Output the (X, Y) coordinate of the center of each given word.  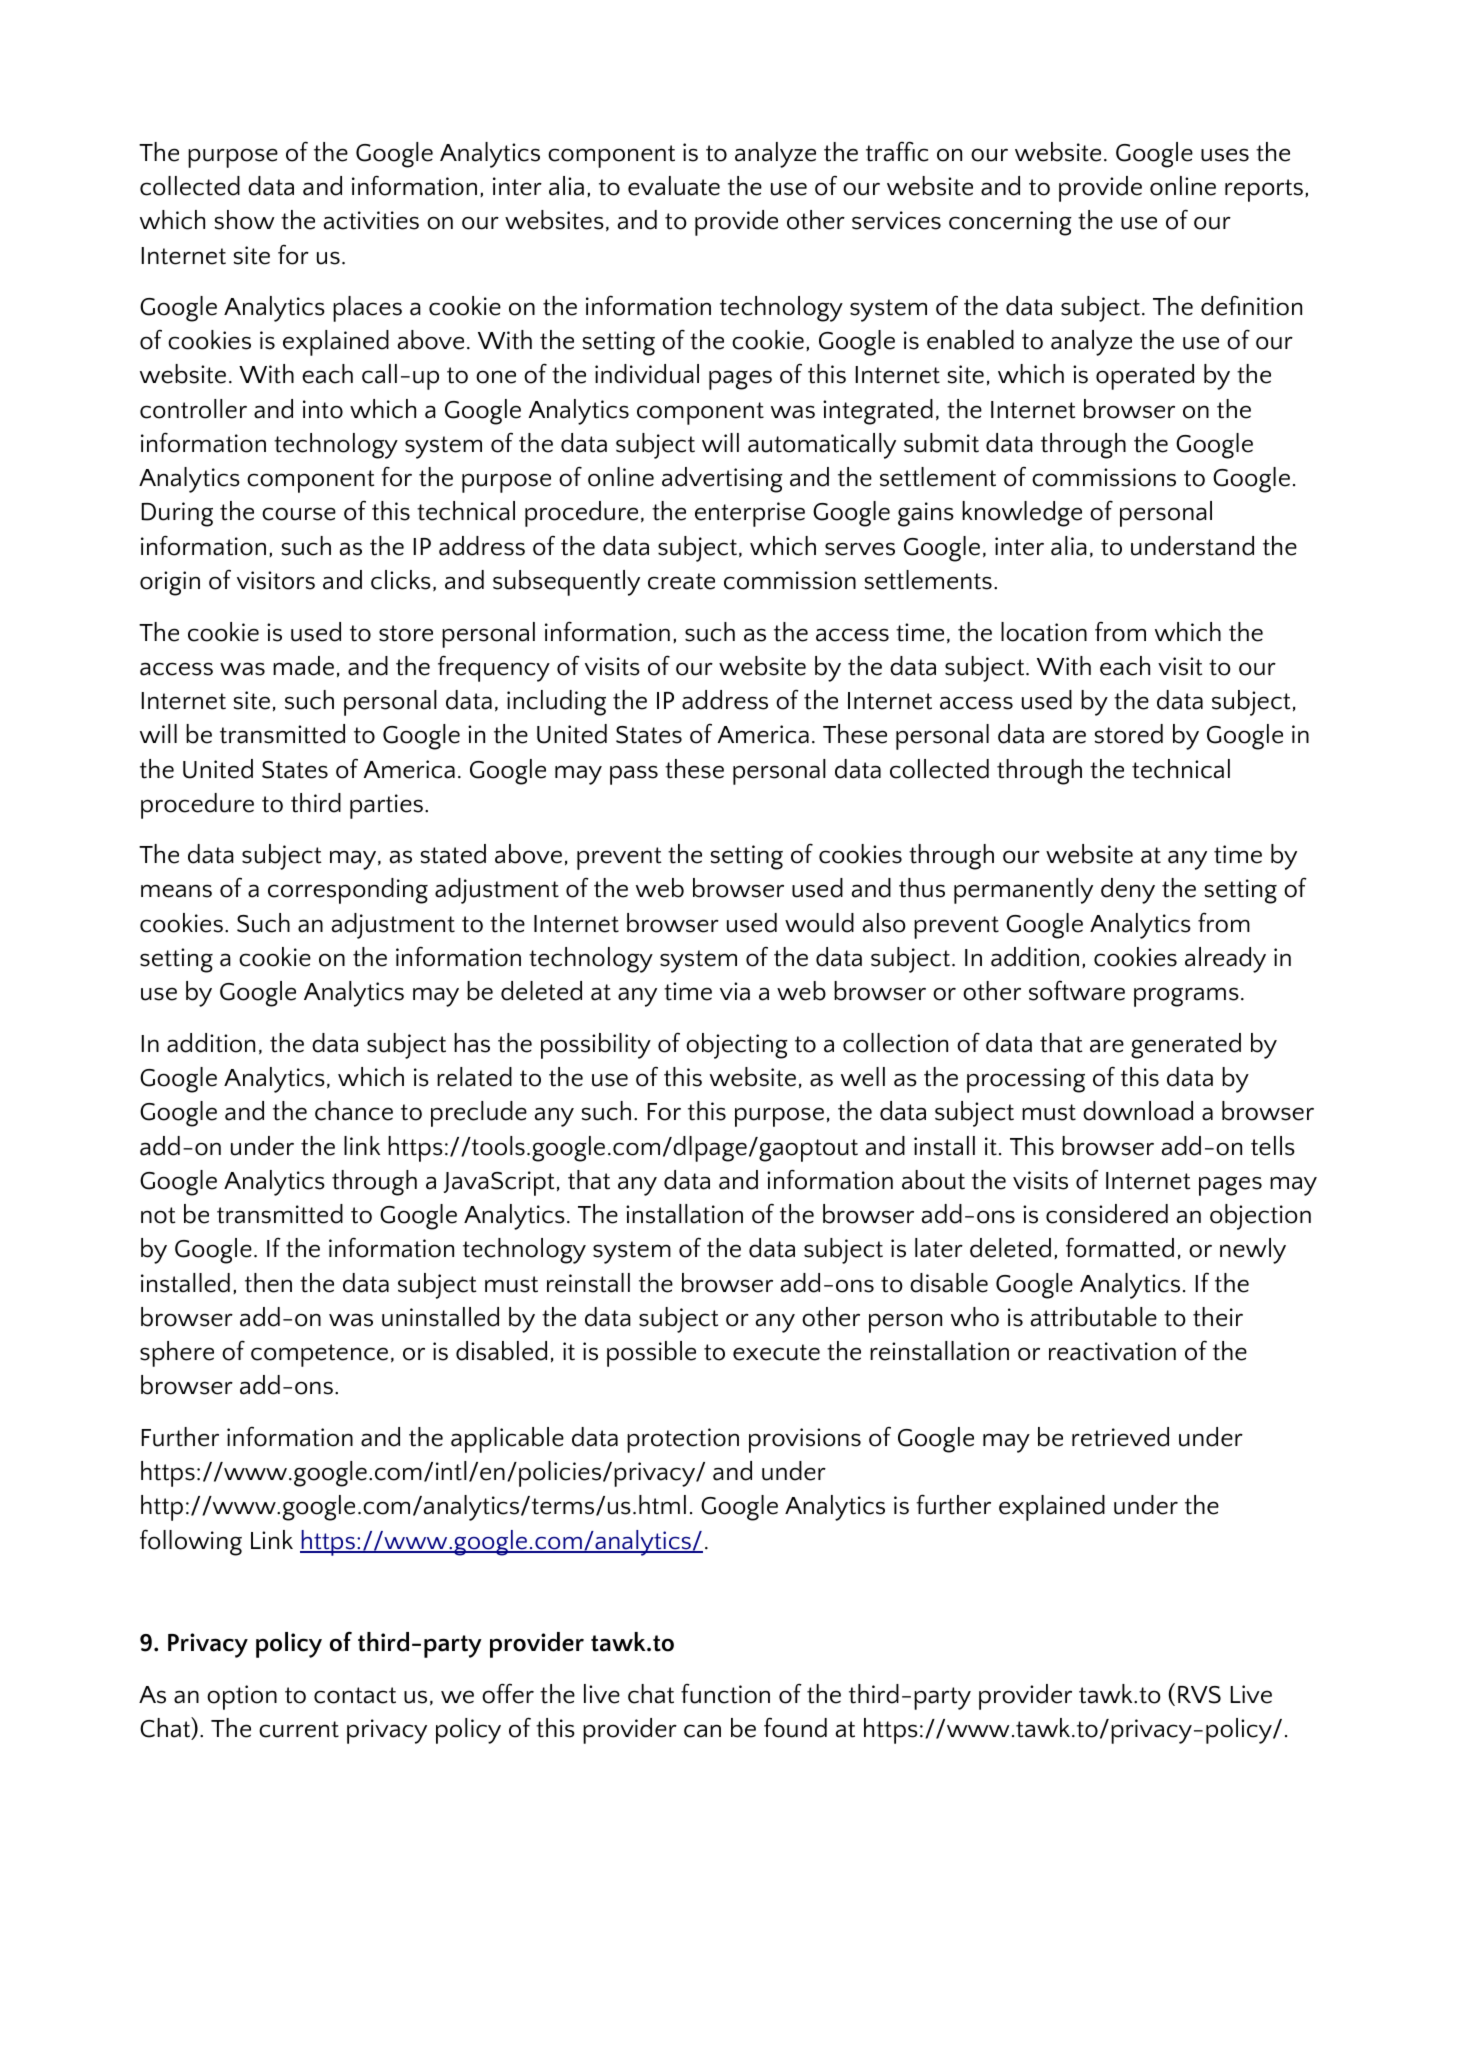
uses (1225, 155)
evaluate (674, 186)
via (735, 991)
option (242, 1697)
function (725, 1693)
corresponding (348, 891)
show (245, 220)
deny (1128, 891)
